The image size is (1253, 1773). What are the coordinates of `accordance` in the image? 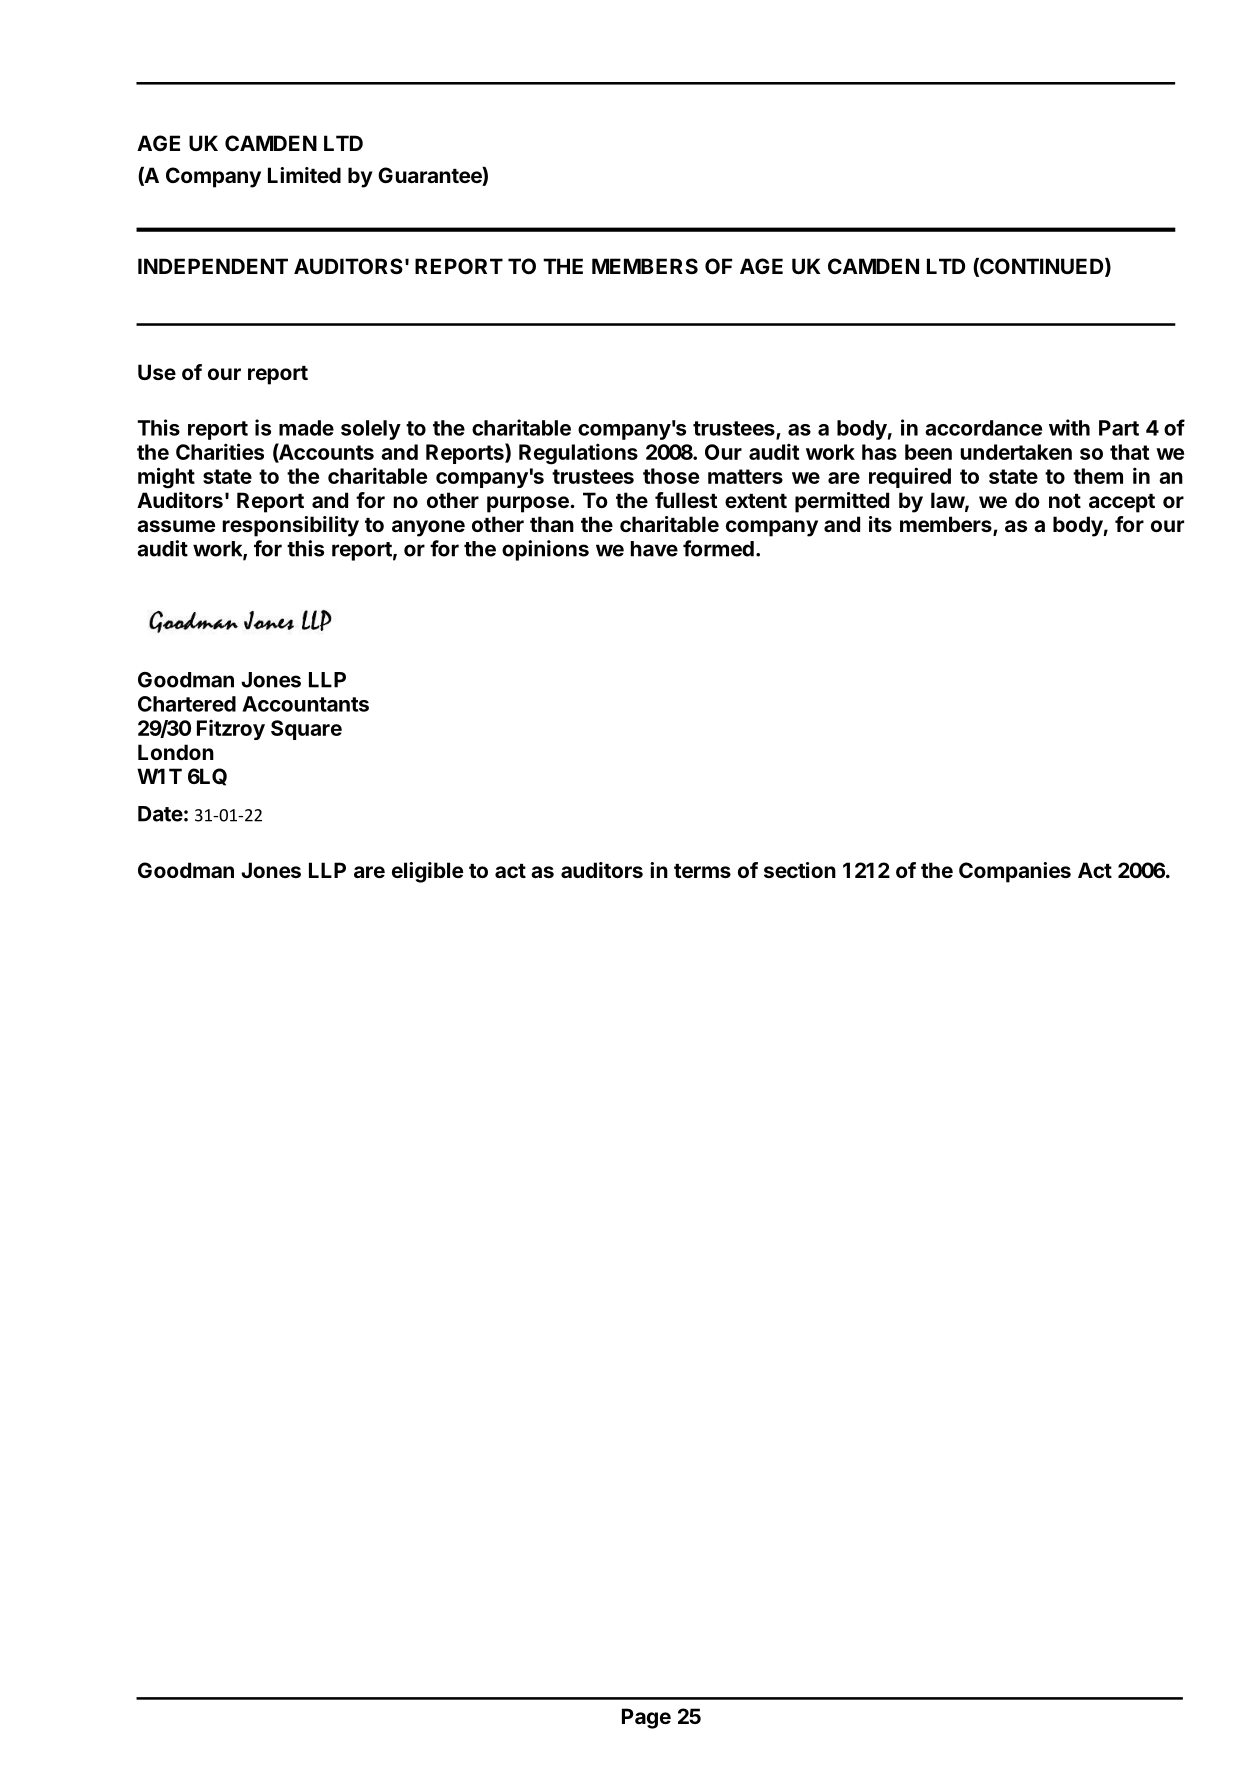 It's located at (983, 428).
